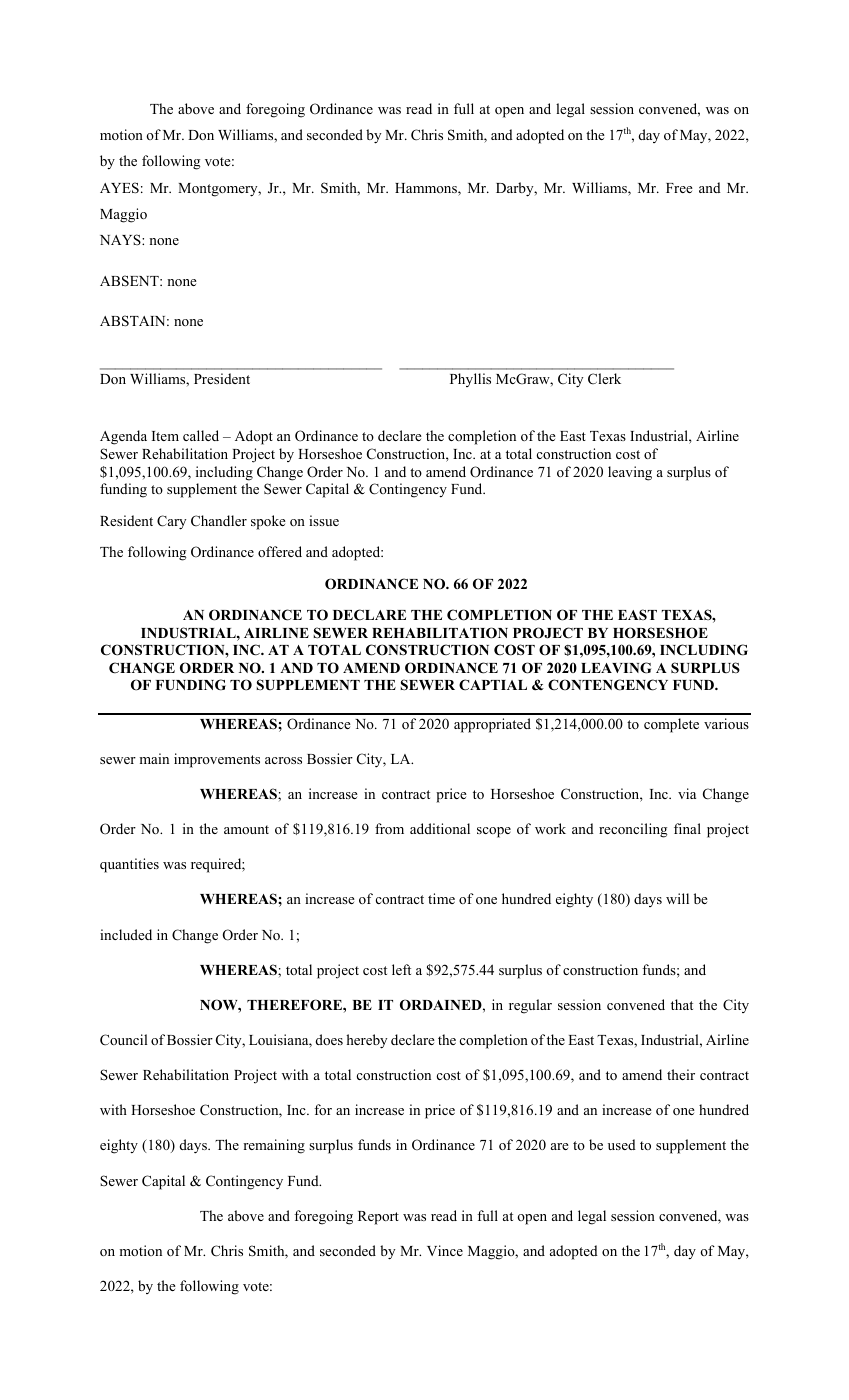 The height and width of the screenshot is (1400, 849). Describe the element at coordinates (679, 188) in the screenshot. I see `Free` at that location.
